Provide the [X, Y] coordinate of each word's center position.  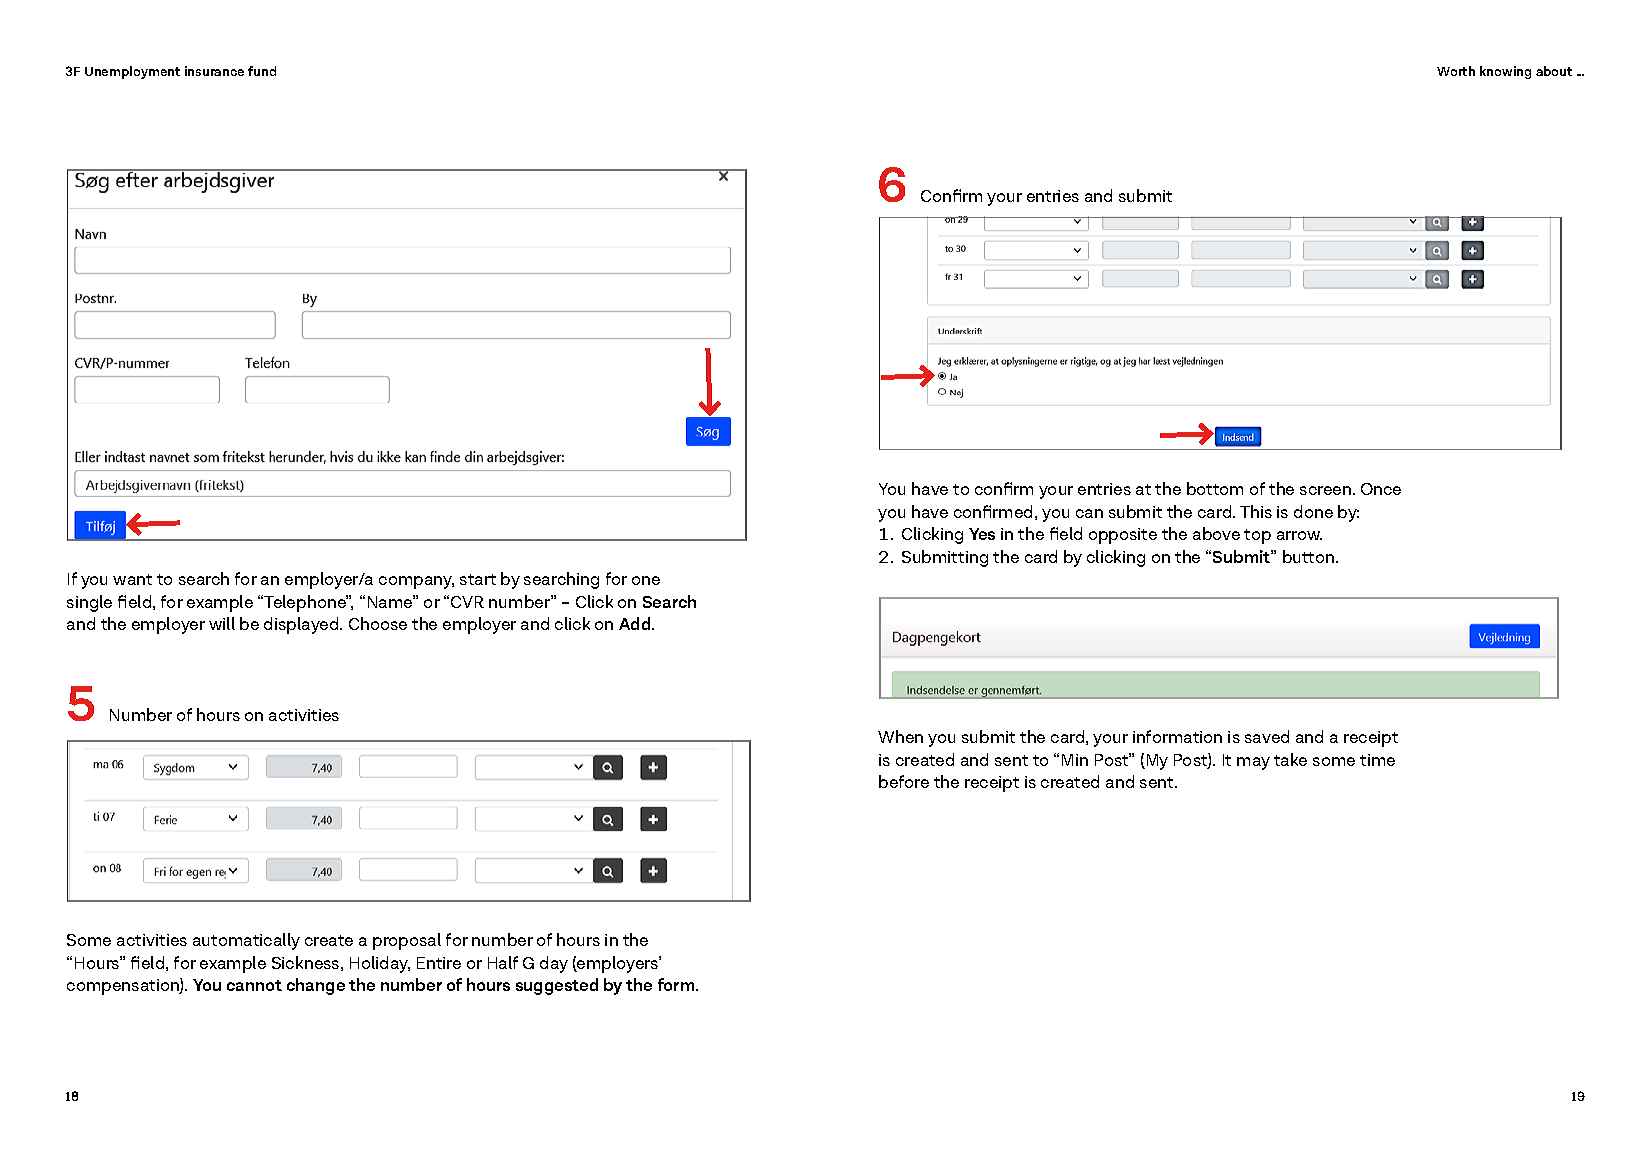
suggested [557, 986]
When [900, 736]
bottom [1215, 488]
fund [262, 71]
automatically [246, 941]
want [132, 579]
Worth [1456, 71]
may [1253, 763]
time [1377, 760]
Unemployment [132, 72]
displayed [302, 625]
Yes [982, 534]
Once [1381, 489]
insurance [214, 71]
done [1313, 511]
